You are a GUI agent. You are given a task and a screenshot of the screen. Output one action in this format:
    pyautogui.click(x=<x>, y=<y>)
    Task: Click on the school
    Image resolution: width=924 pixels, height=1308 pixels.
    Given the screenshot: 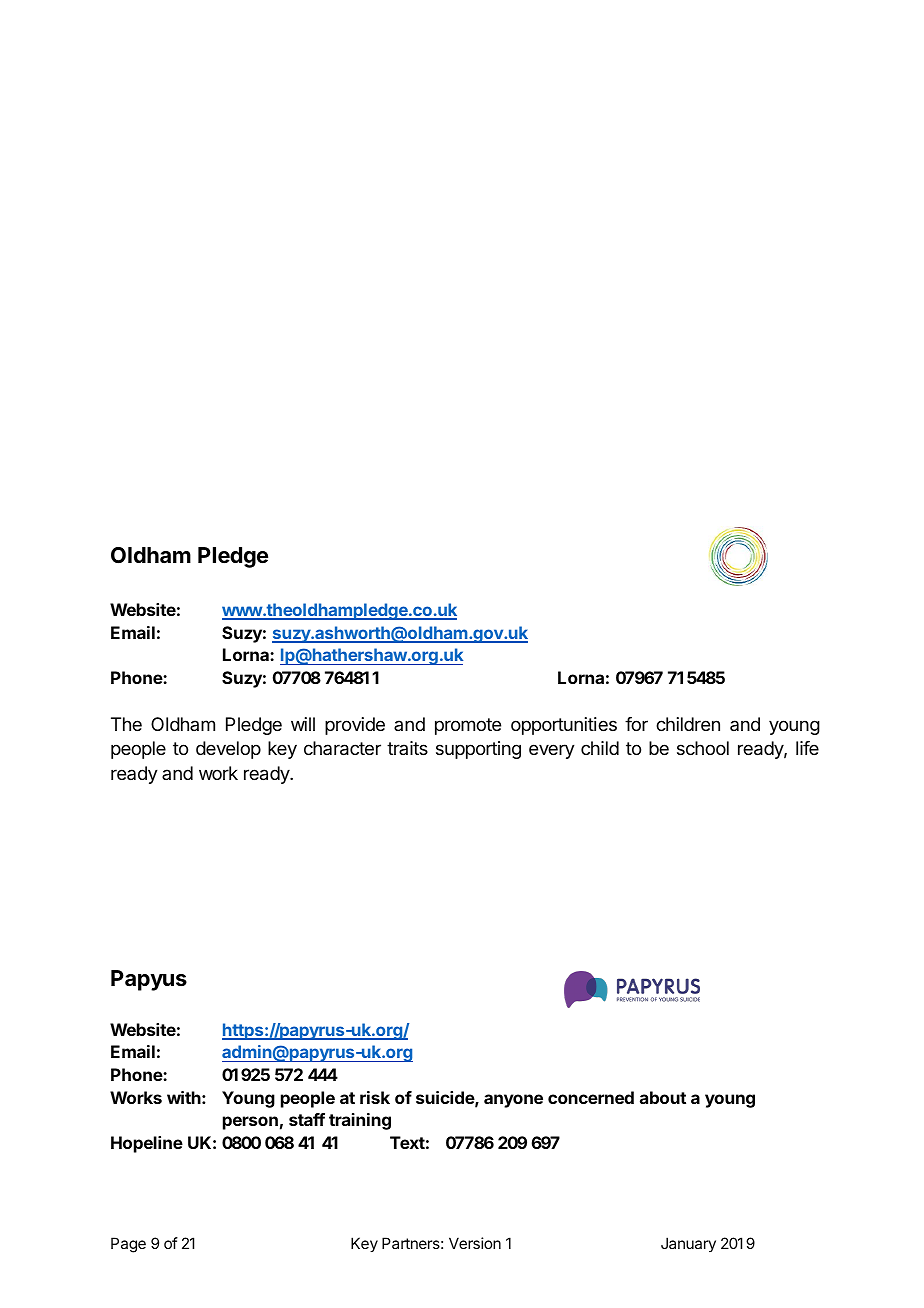 What is the action you would take?
    pyautogui.click(x=703, y=748)
